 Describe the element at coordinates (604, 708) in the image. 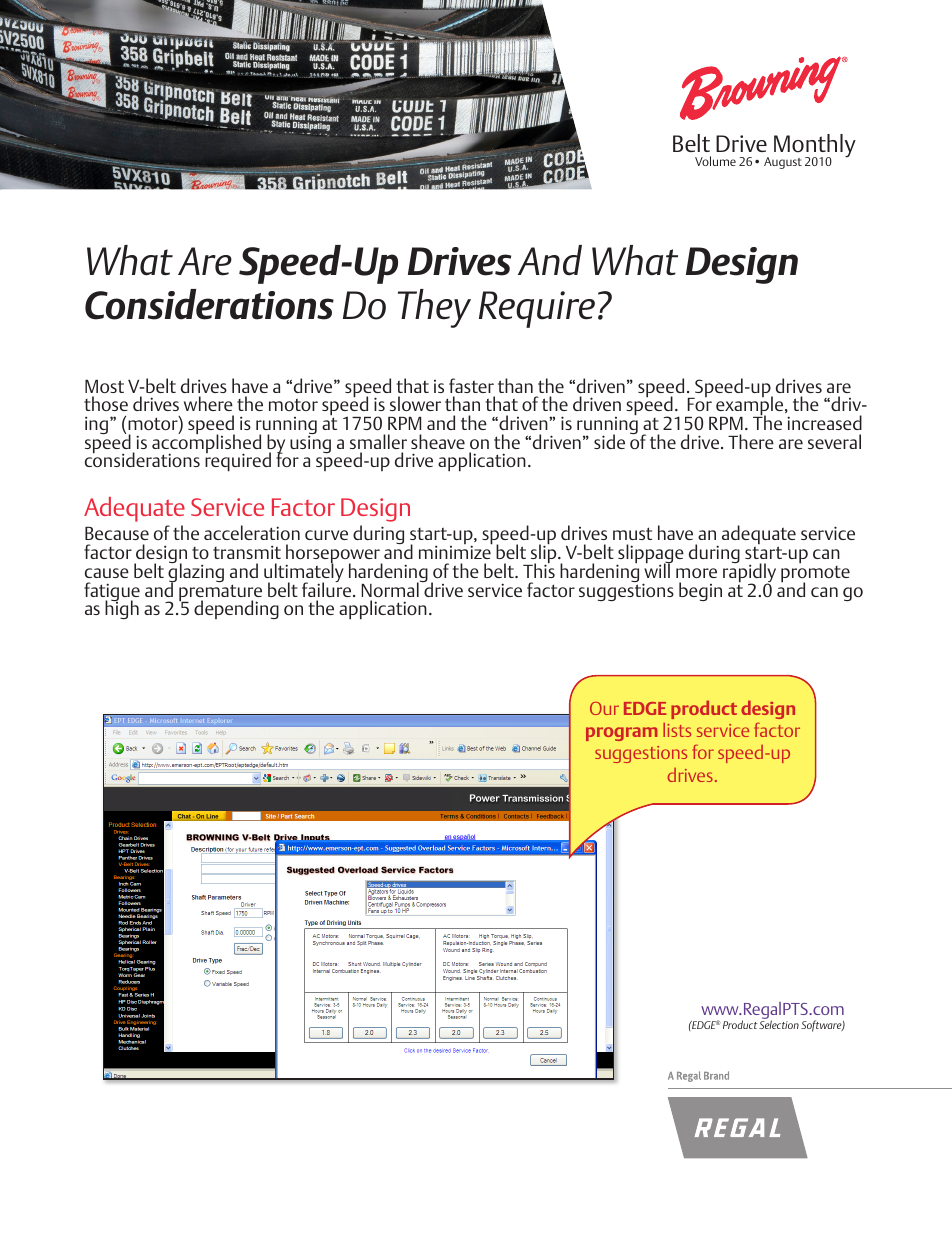

I see `Our` at that location.
